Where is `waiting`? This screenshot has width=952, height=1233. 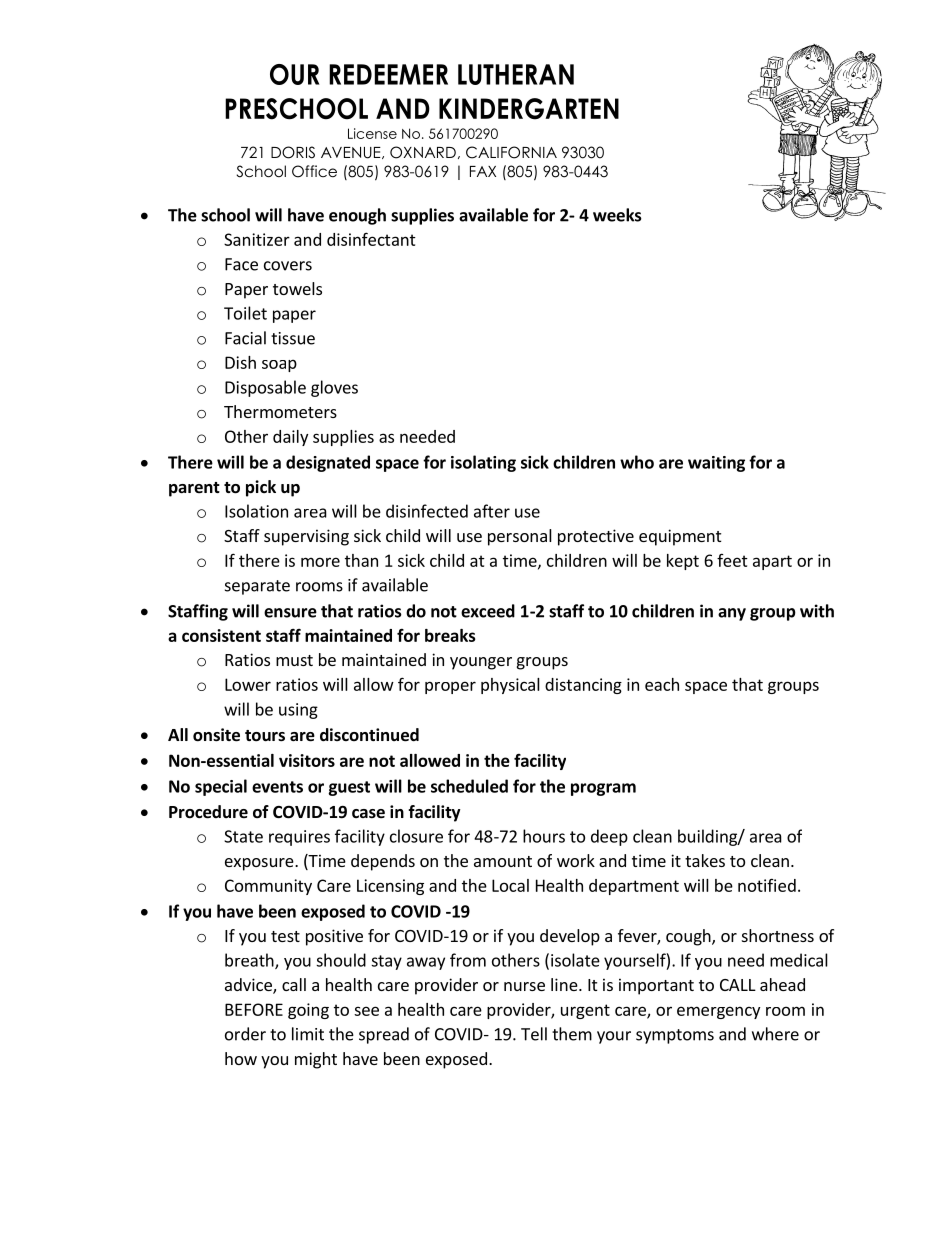
waiting is located at coordinates (716, 464).
